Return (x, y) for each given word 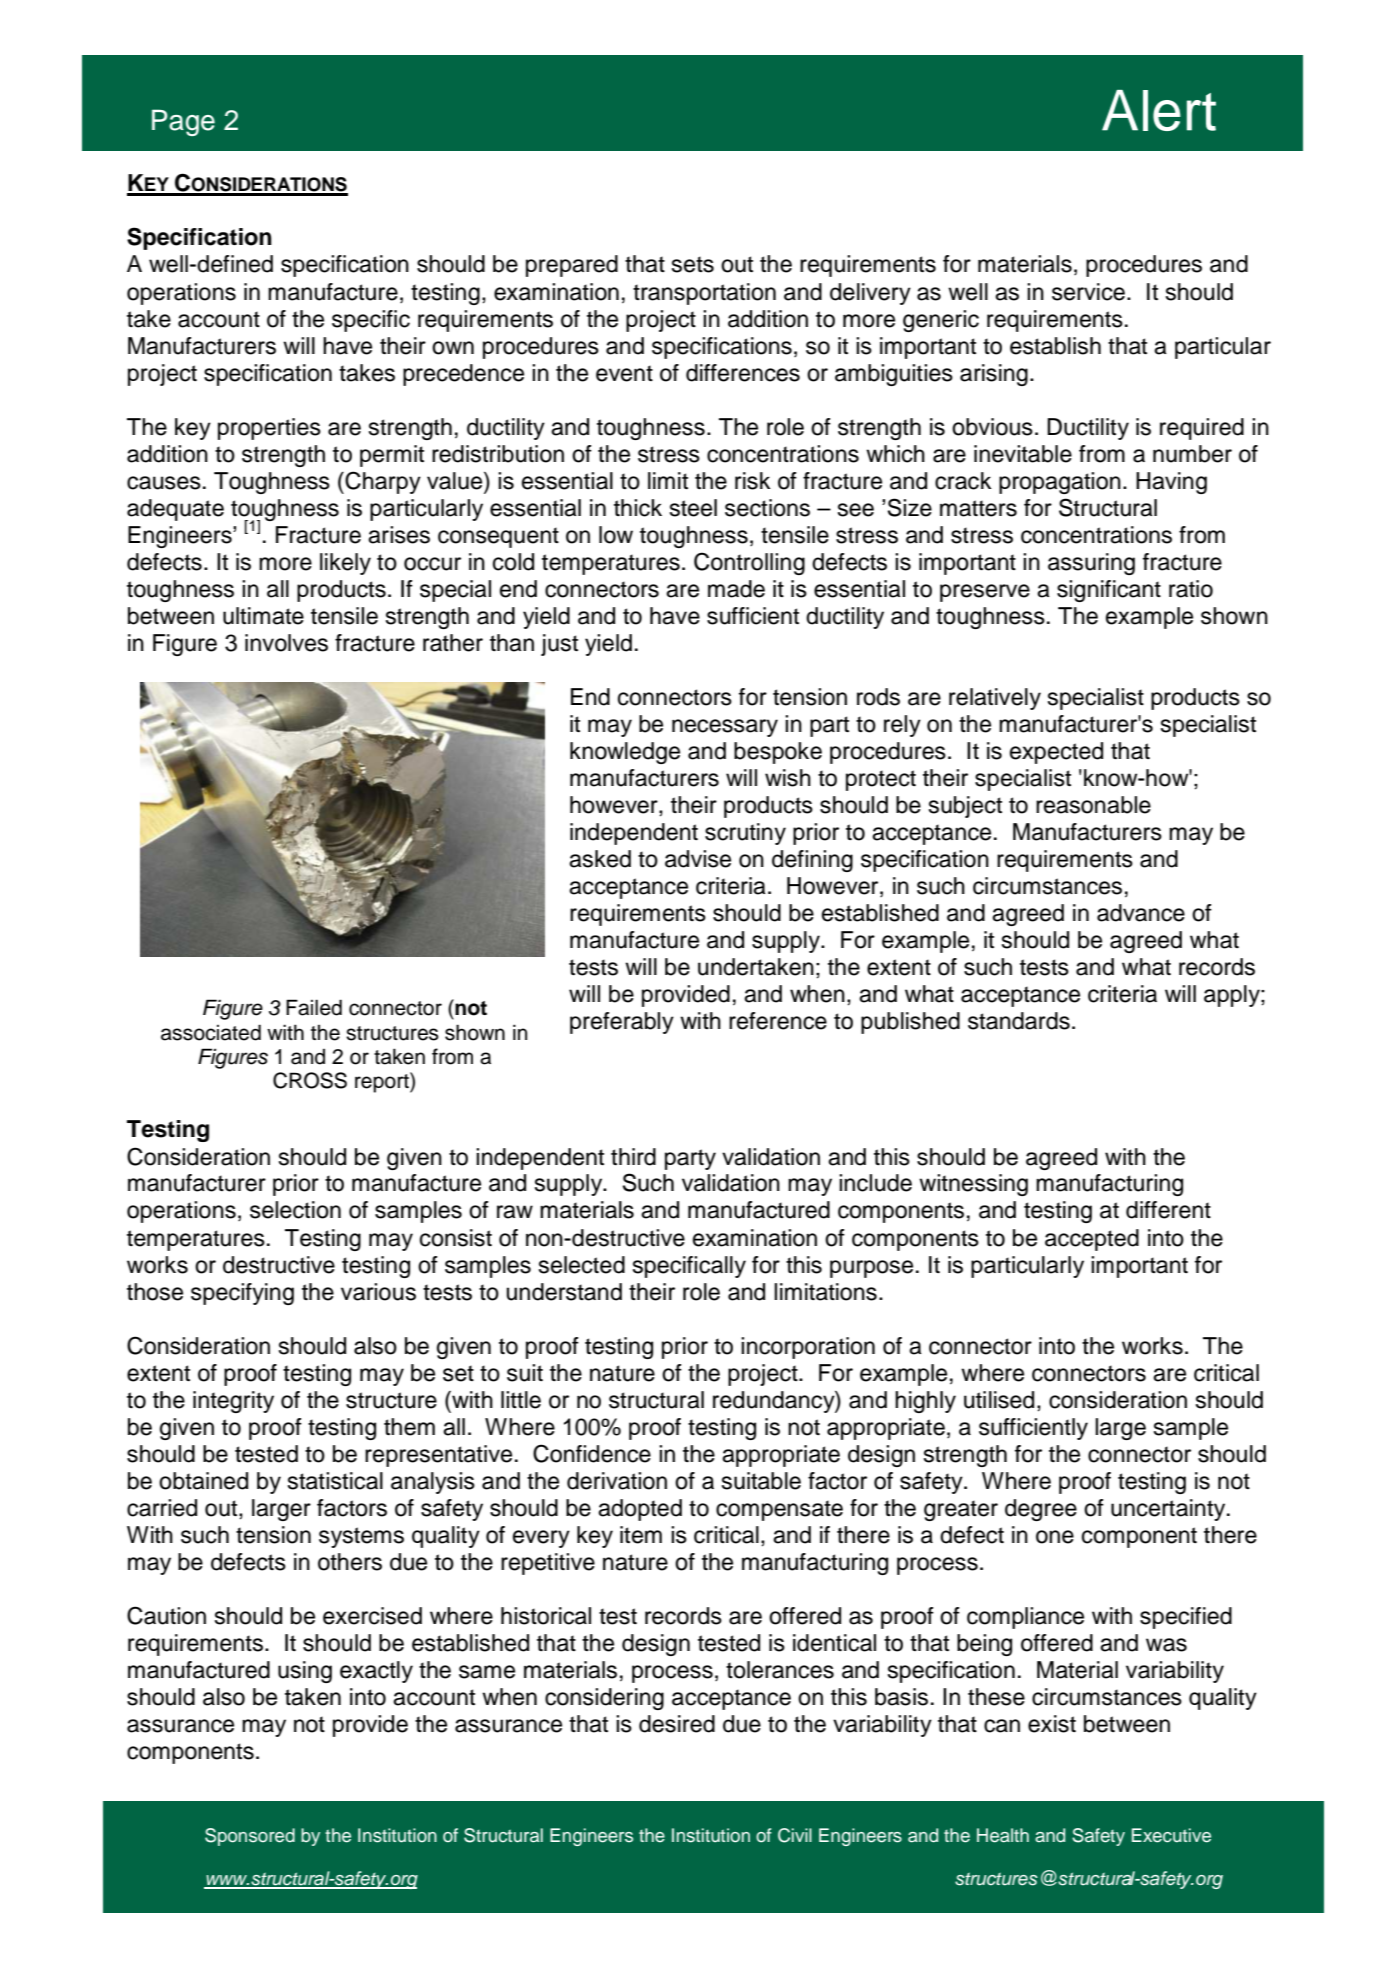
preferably (622, 1023)
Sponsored (250, 1837)
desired (677, 1724)
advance (1141, 913)
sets (693, 264)
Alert (1159, 110)
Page (183, 122)
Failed (314, 1007)
